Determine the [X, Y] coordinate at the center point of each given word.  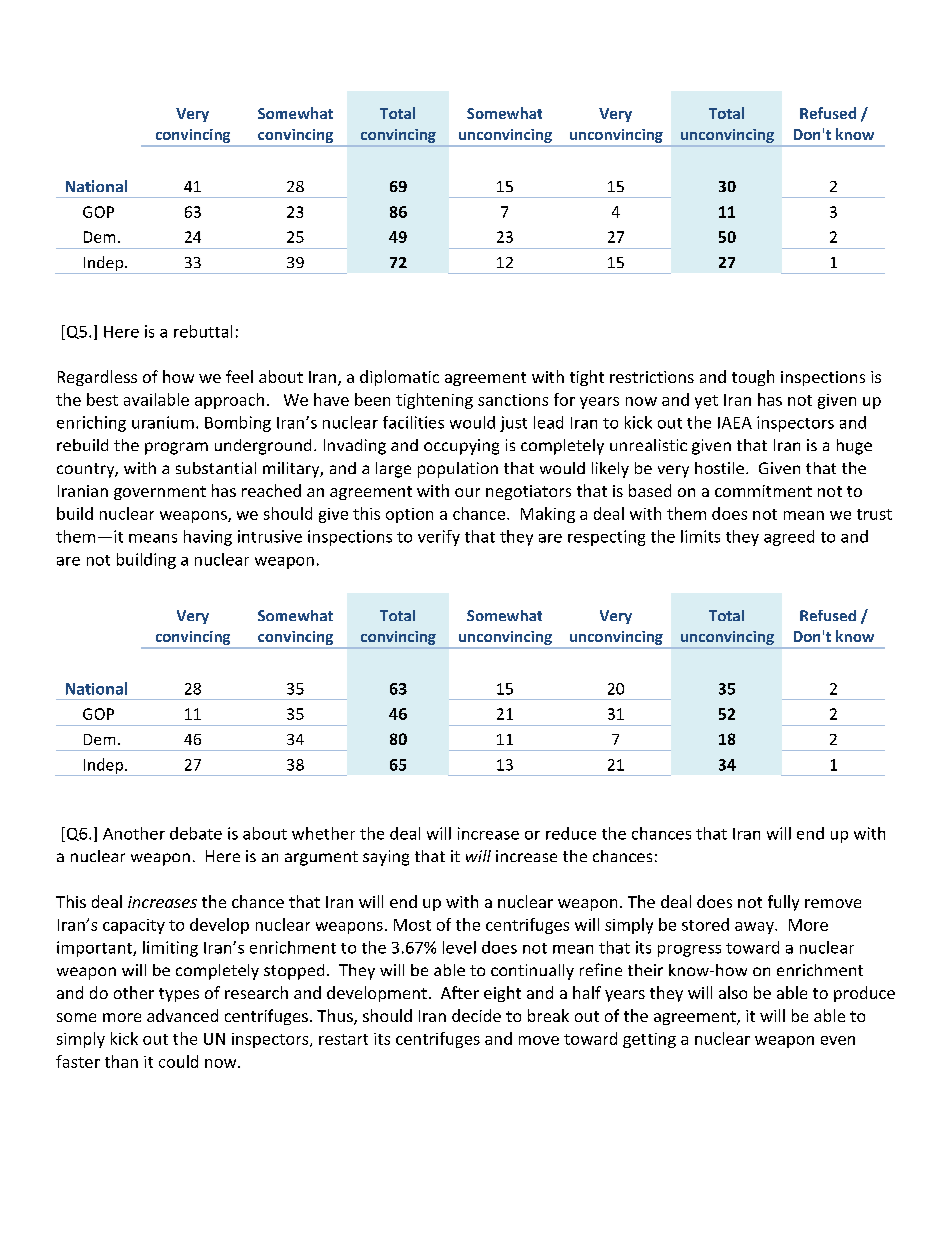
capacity [134, 926]
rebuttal [203, 331]
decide [476, 1015]
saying [386, 858]
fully [783, 903]
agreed [789, 538]
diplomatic [399, 378]
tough [753, 378]
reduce [571, 833]
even [838, 1040]
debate [196, 833]
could [178, 1061]
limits [700, 536]
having [208, 538]
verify [439, 538]
